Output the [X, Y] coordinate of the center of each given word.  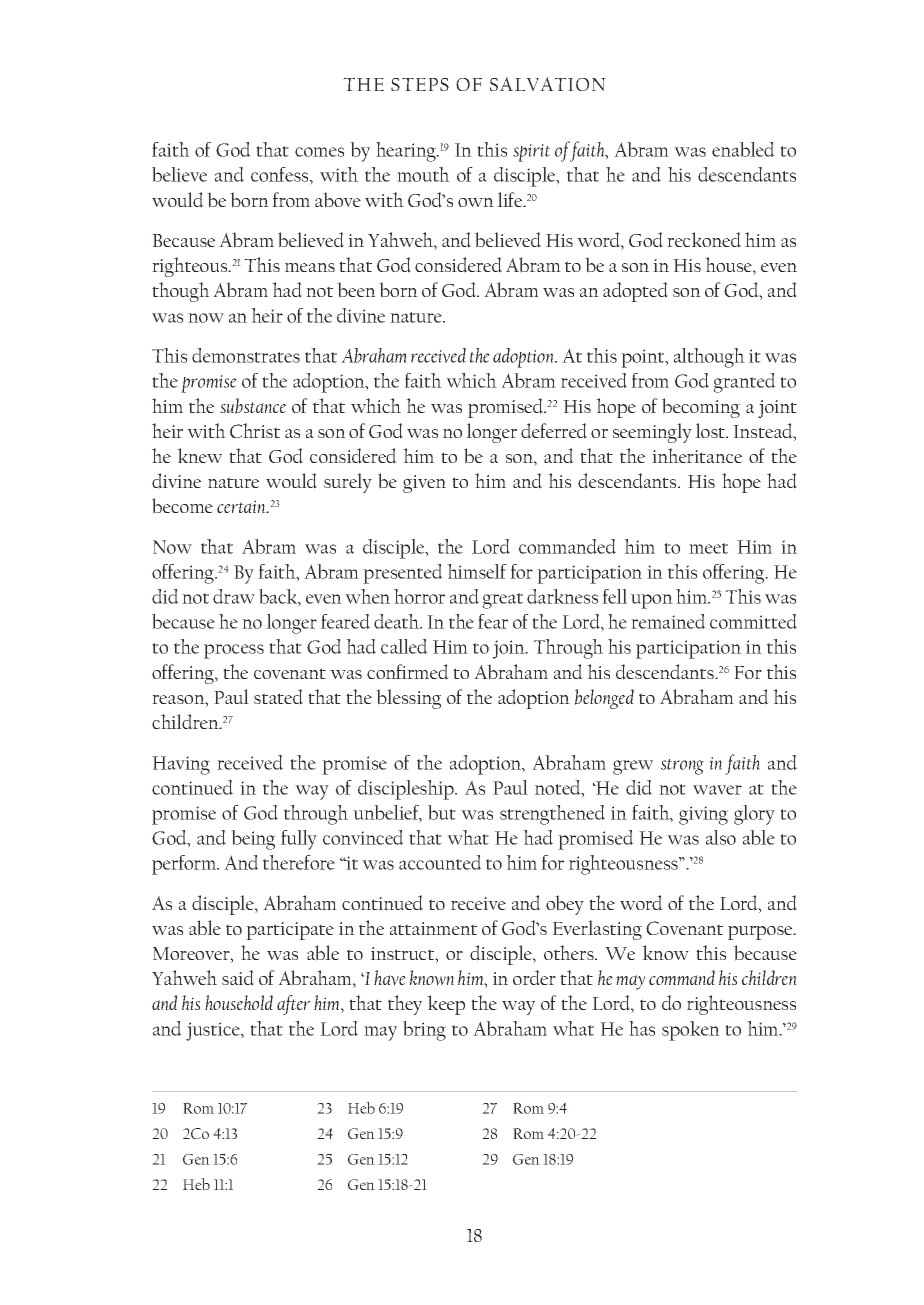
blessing [408, 699]
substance [253, 406]
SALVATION [548, 84]
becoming [701, 408]
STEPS [420, 84]
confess [281, 176]
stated [278, 697]
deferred [554, 431]
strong [682, 767]
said [238, 978]
